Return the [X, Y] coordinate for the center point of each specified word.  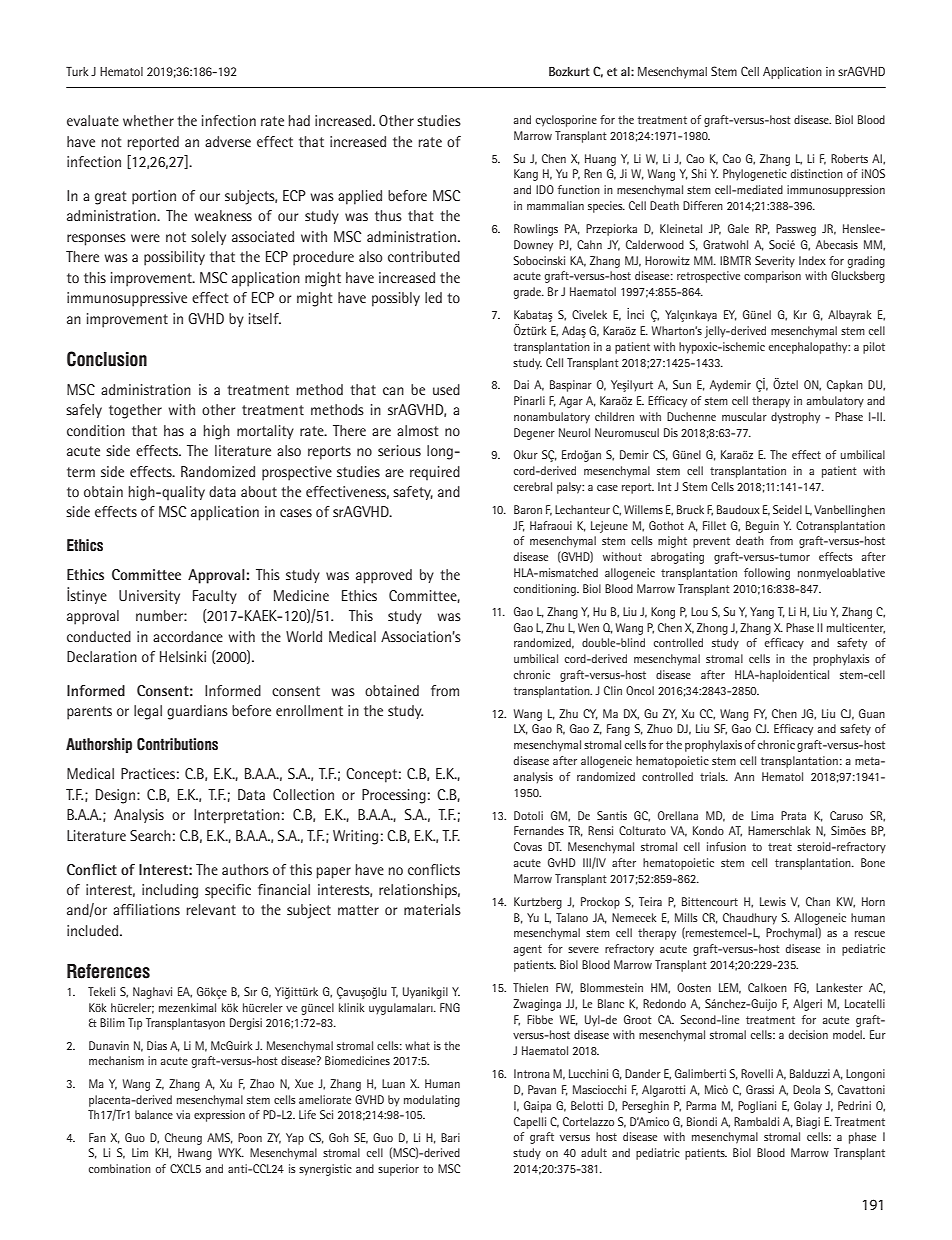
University [149, 597]
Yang [762, 613]
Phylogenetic [755, 175]
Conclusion [107, 359]
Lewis [773, 901]
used [446, 389]
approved [384, 576]
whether [148, 120]
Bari [450, 1137]
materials [432, 909]
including [170, 891]
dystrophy [795, 418]
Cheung [183, 1139]
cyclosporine [566, 121]
